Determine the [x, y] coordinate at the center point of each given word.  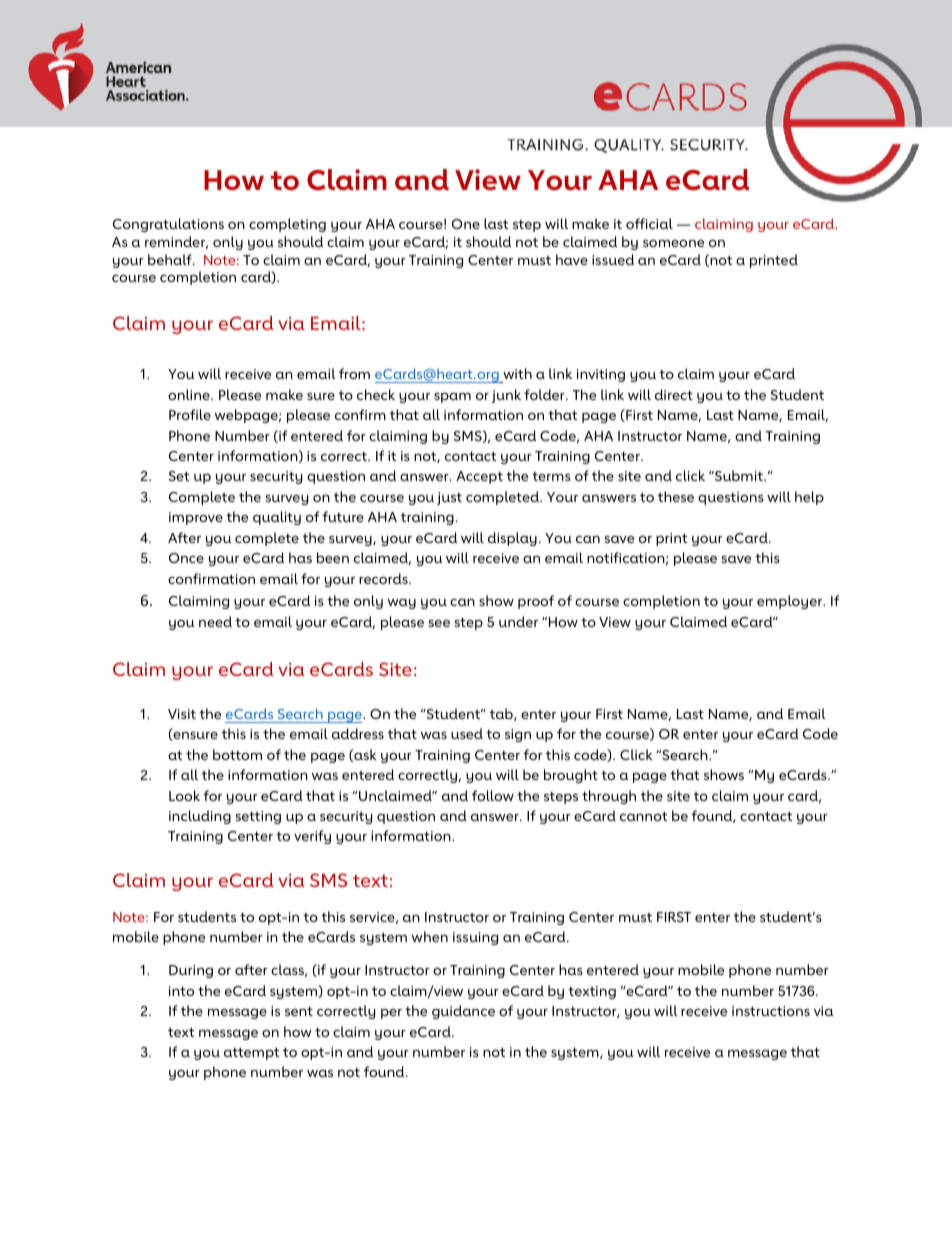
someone [673, 243]
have [572, 259]
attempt [251, 1054]
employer [791, 602]
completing [287, 225]
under [518, 621]
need [215, 621]
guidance [463, 1012]
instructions [771, 1011]
